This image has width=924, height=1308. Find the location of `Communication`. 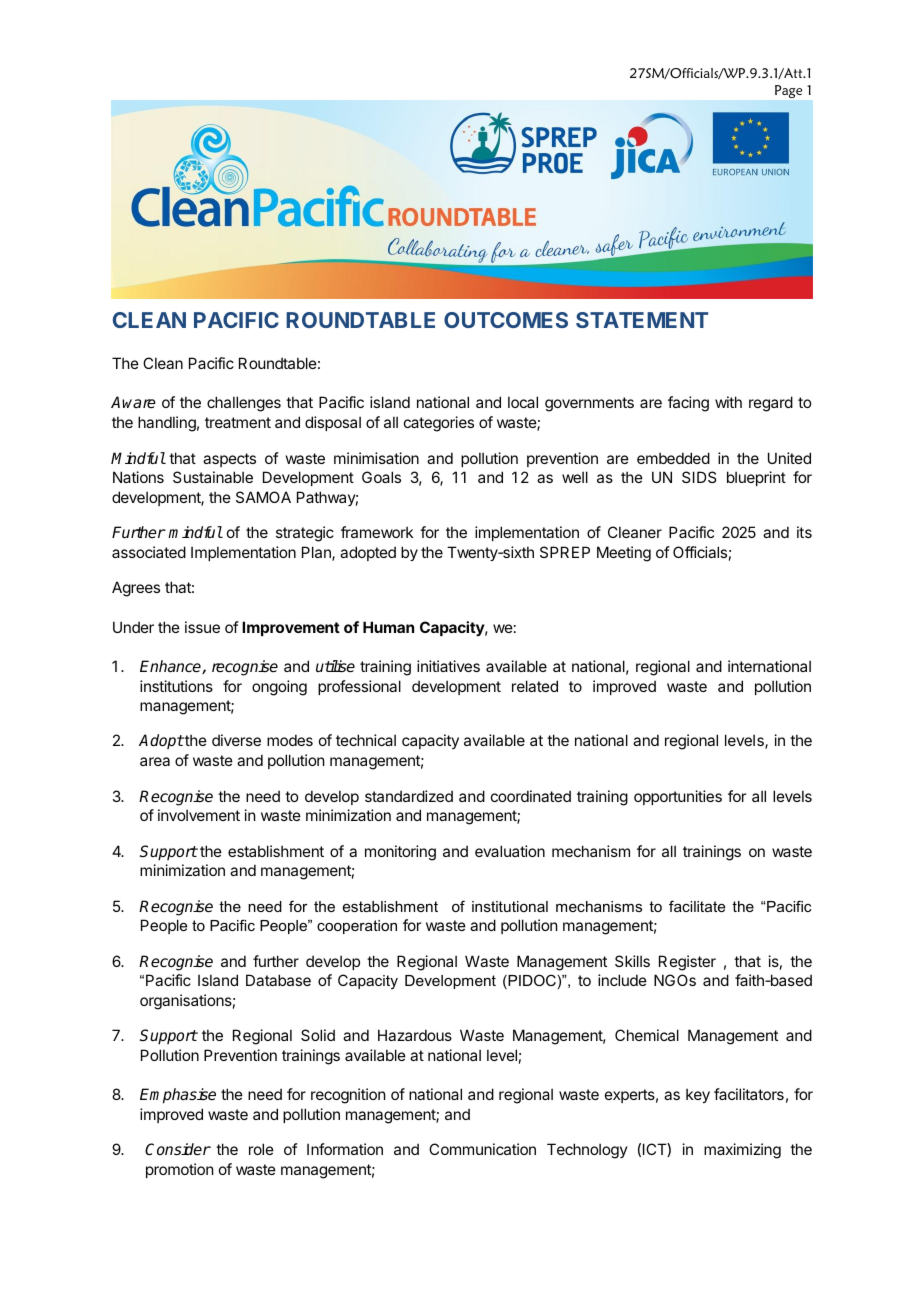

Communication is located at coordinates (482, 1149).
